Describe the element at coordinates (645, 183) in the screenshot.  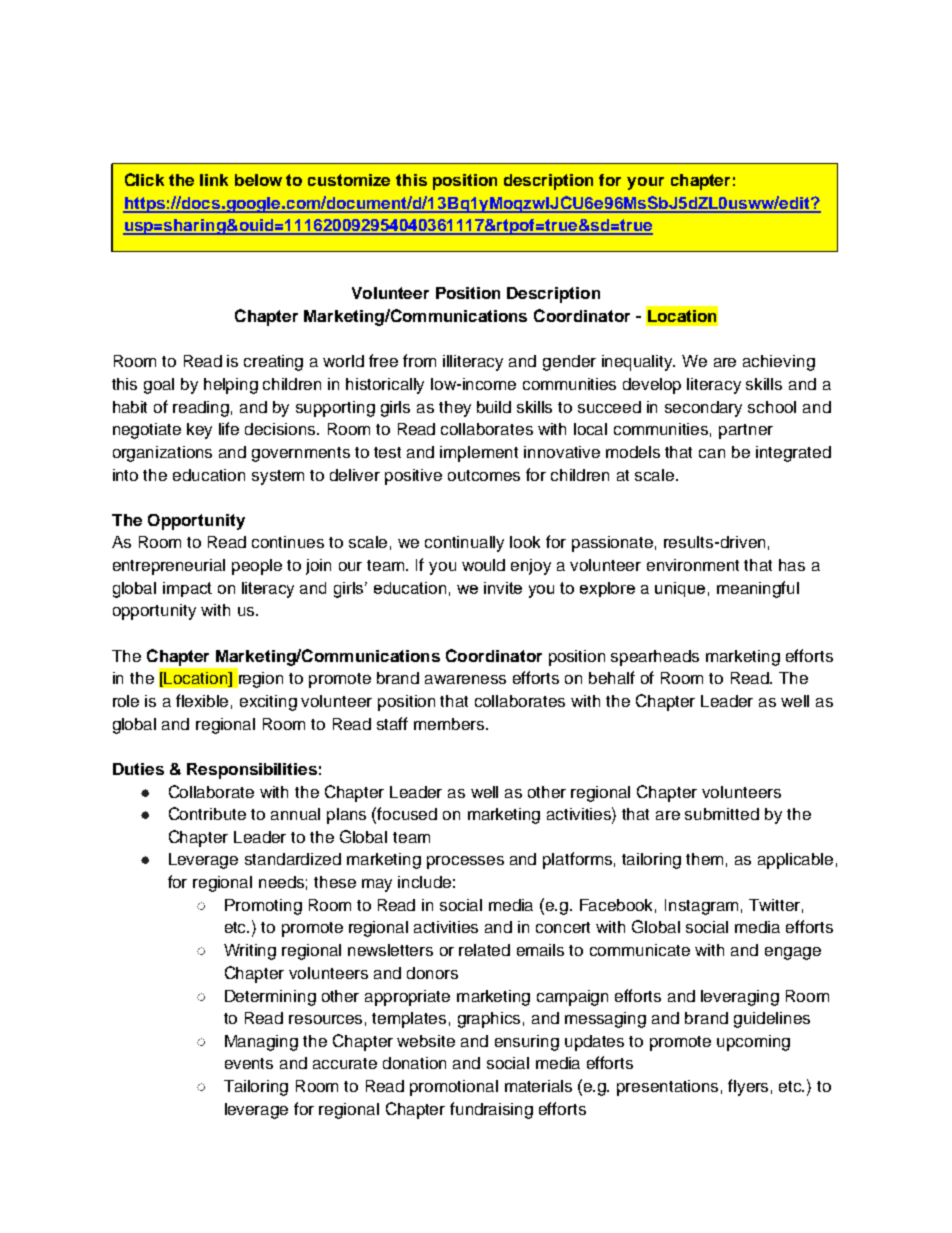
I see `your` at that location.
